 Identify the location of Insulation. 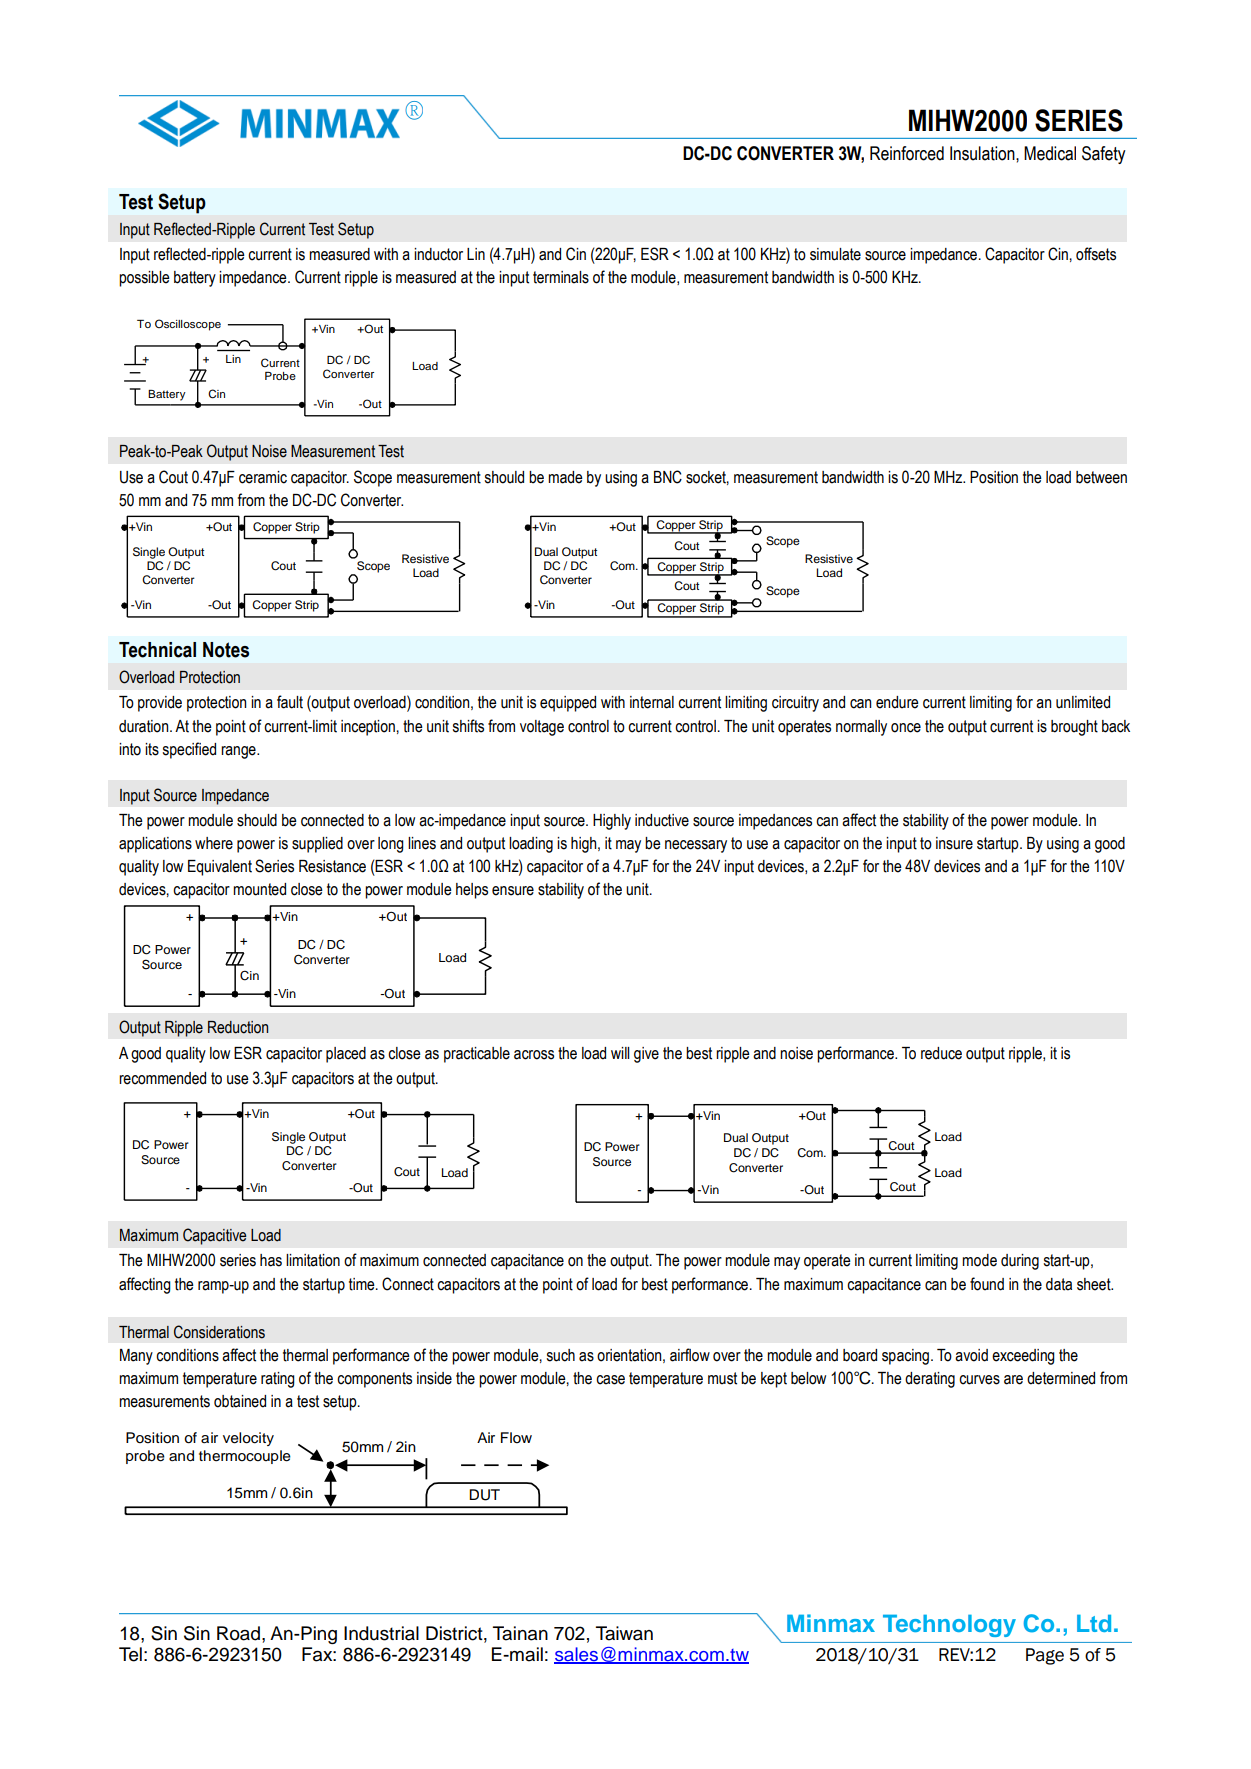
(983, 153).
